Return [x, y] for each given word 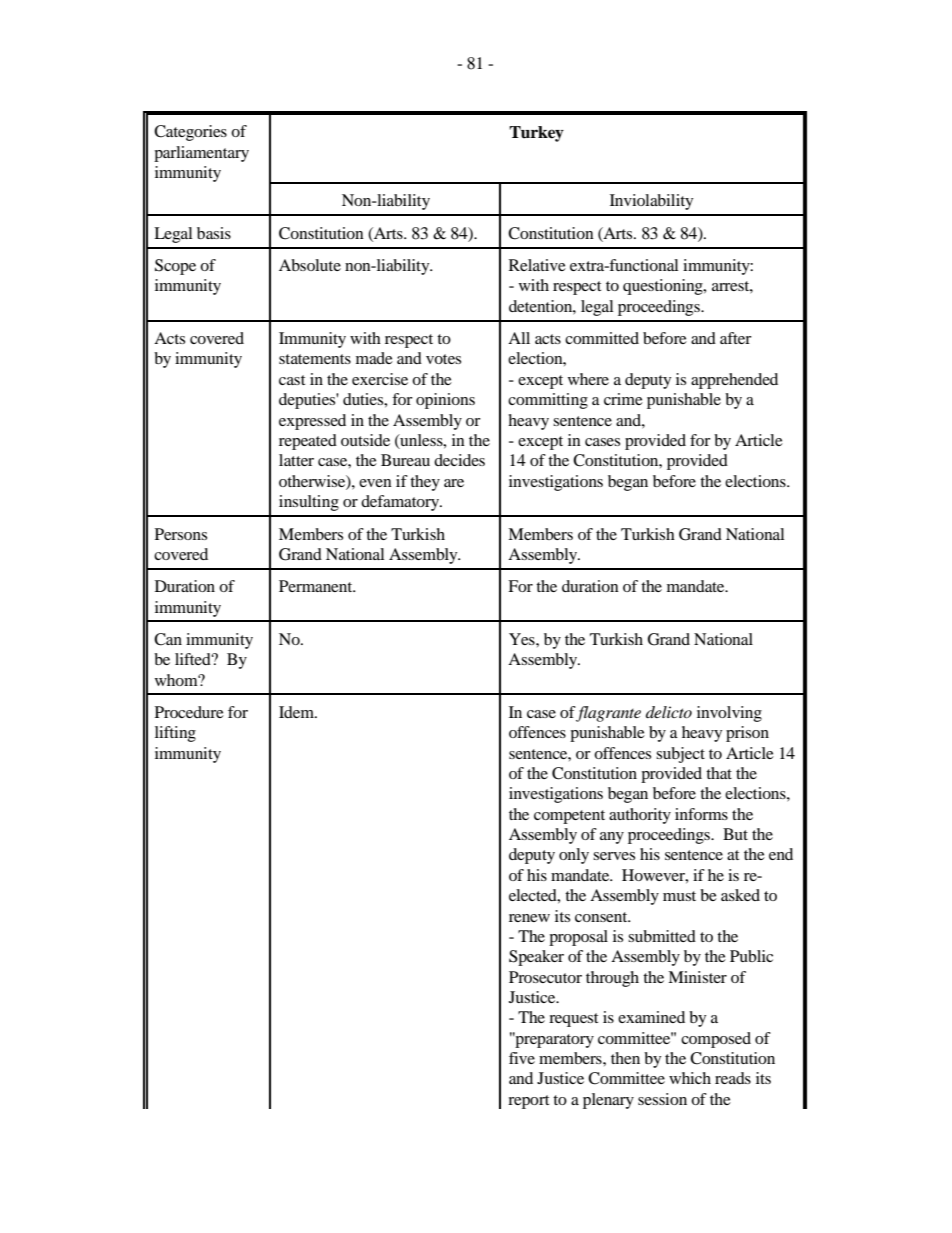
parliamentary [201, 154]
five [522, 1058]
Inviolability [651, 202]
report [528, 1102]
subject [680, 755]
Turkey [536, 134]
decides [459, 460]
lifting [175, 734]
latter [296, 460]
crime [623, 399]
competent [569, 817]
